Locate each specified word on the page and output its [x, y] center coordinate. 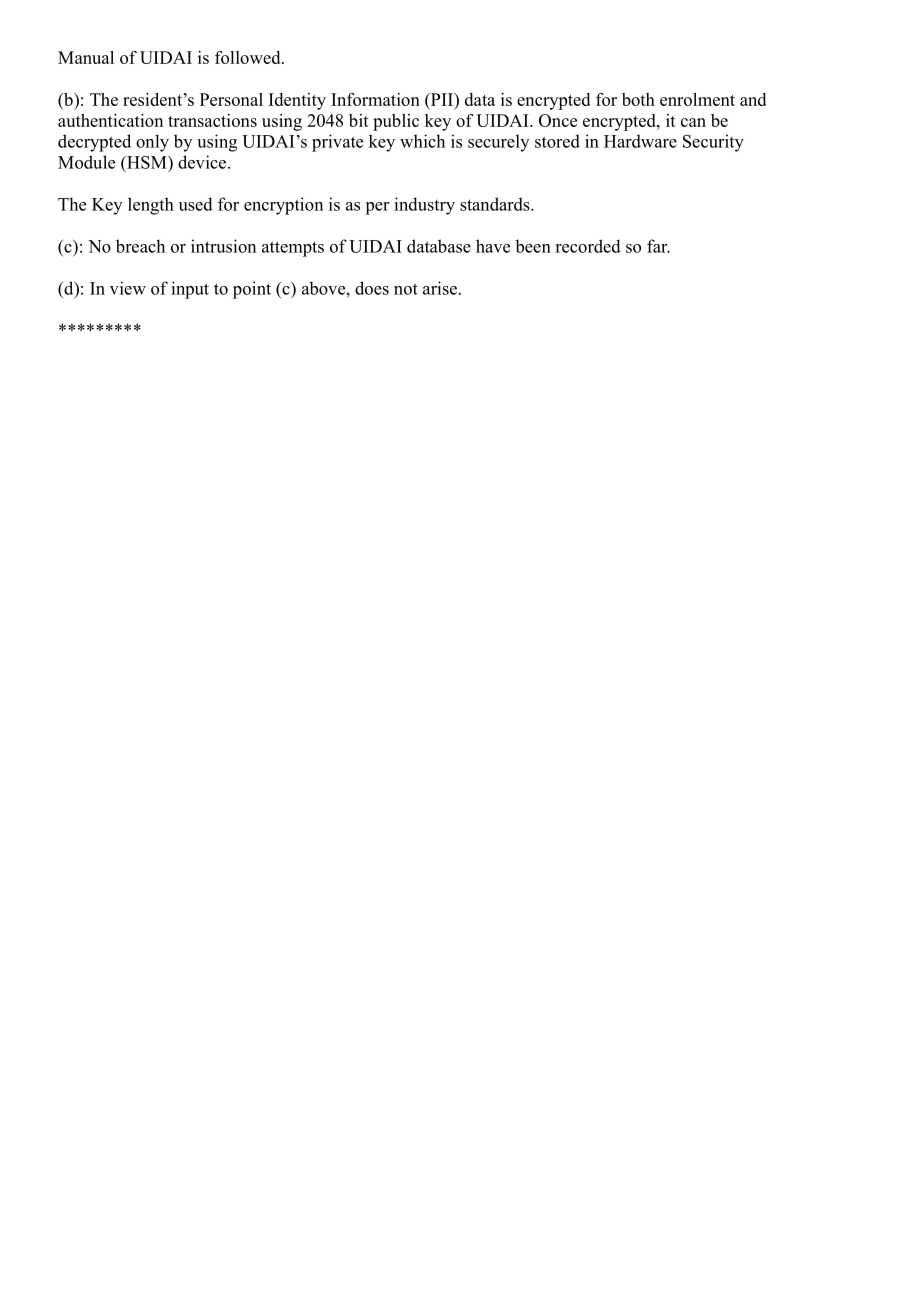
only [152, 143]
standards [496, 204]
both [638, 99]
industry [424, 206]
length [151, 206]
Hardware [640, 141]
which [422, 141]
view [128, 288]
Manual [86, 57]
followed [249, 57]
